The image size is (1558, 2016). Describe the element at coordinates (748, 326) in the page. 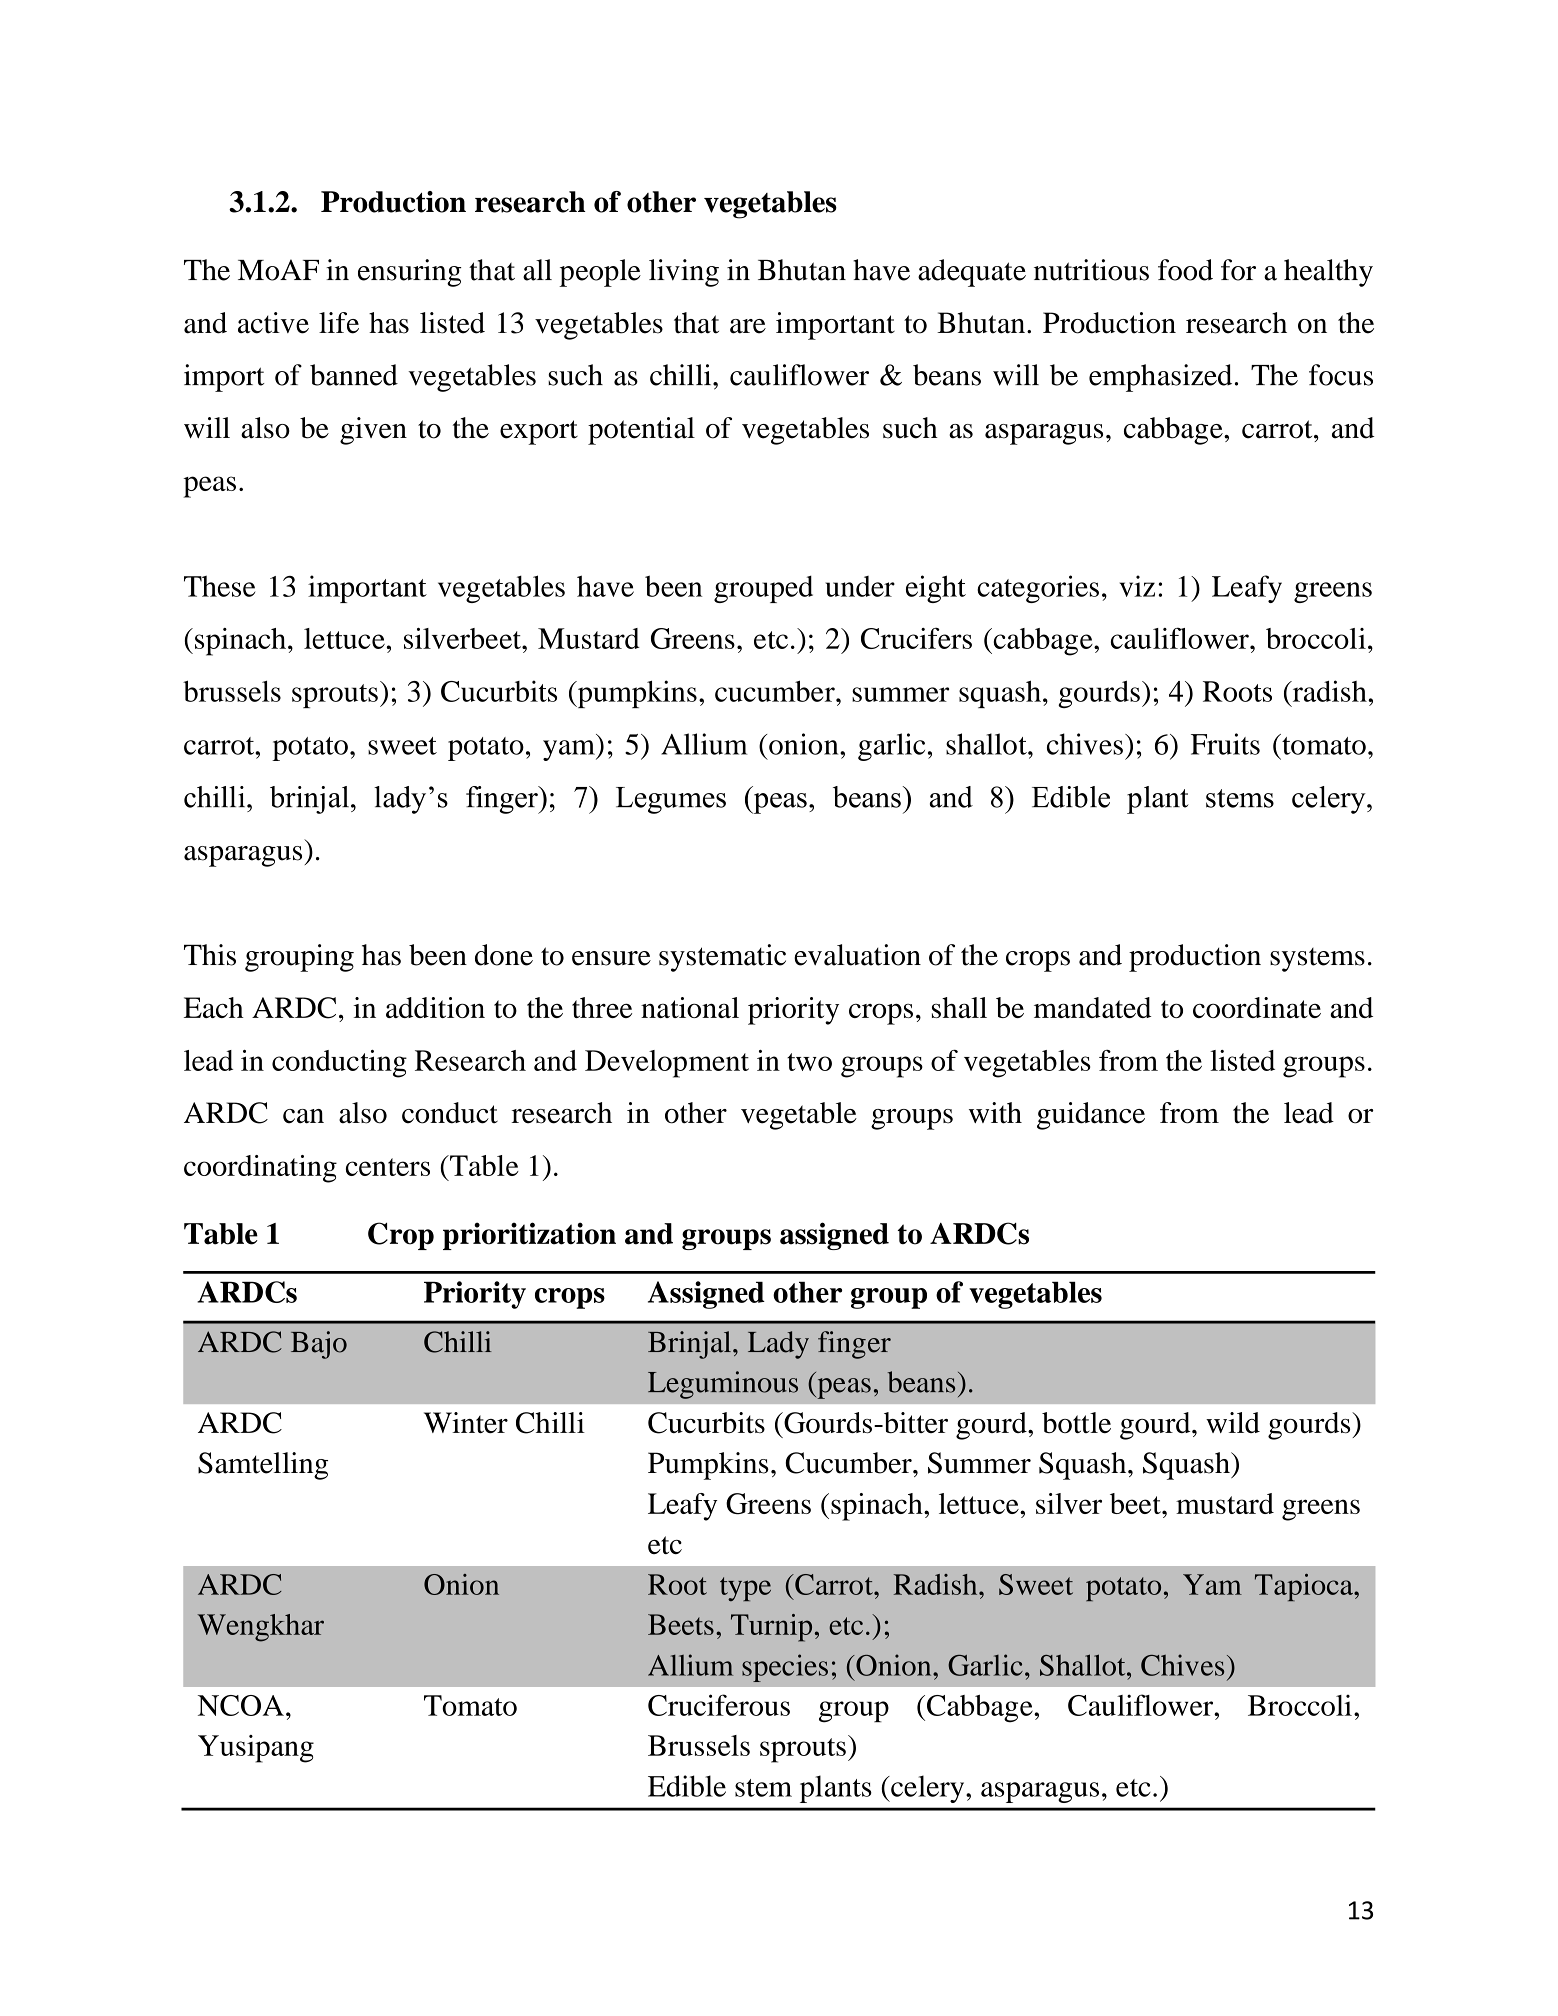

I see `are` at that location.
